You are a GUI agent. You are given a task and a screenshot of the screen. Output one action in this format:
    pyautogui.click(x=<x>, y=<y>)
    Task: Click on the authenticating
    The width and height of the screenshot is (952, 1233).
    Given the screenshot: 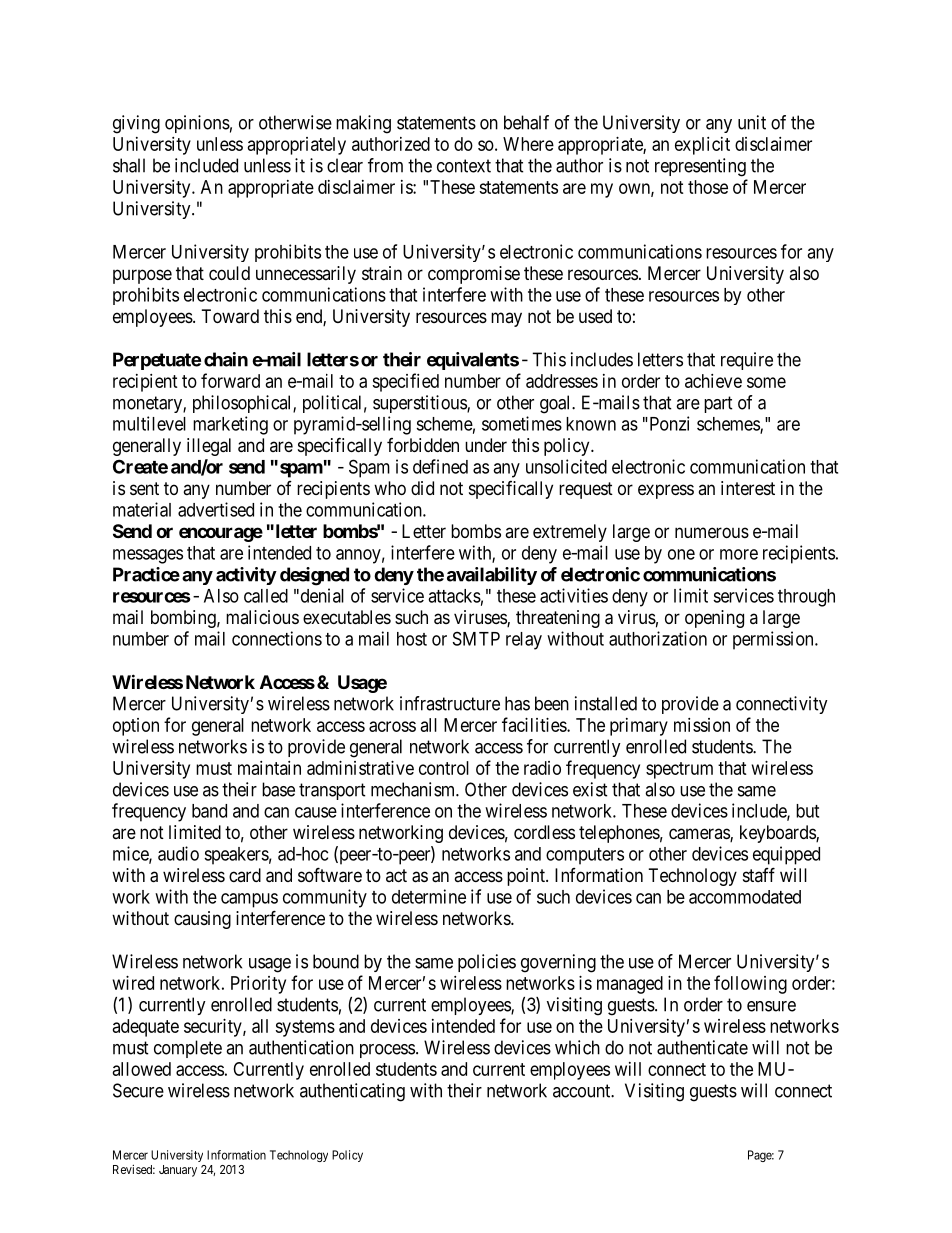 What is the action you would take?
    pyautogui.click(x=352, y=1092)
